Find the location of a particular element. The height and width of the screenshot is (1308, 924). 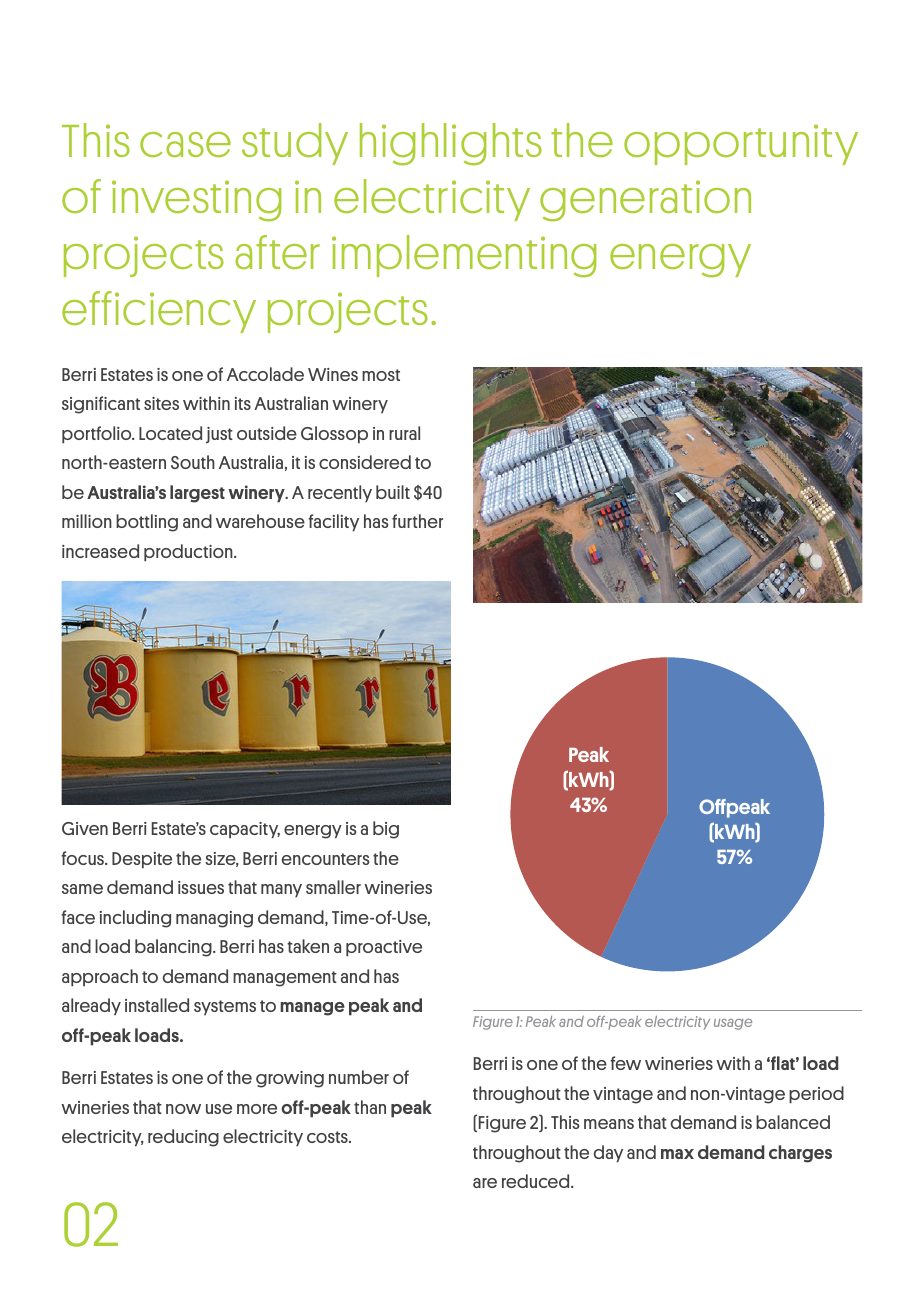

investing is located at coordinates (196, 201).
